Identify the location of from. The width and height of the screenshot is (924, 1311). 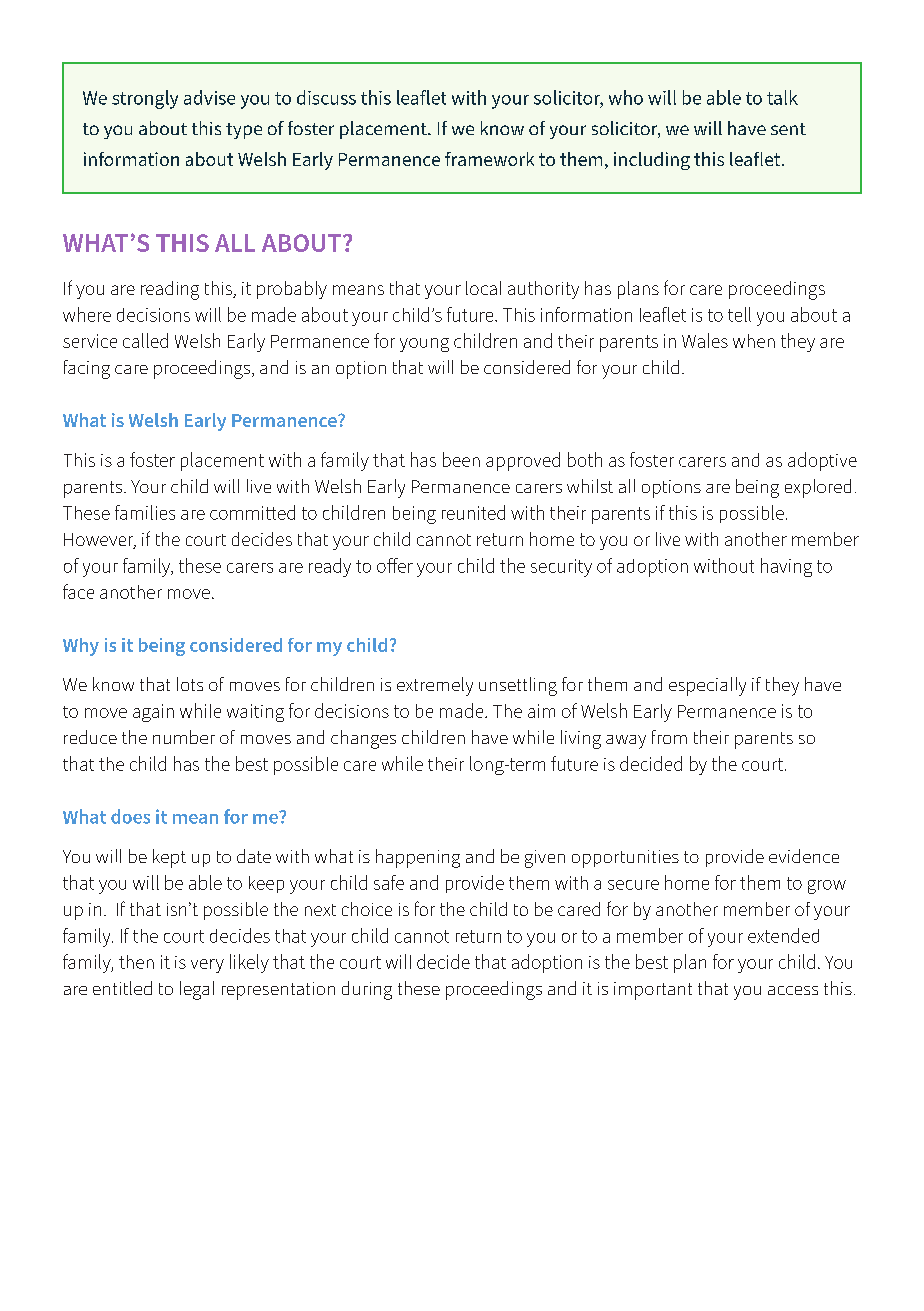
(669, 737).
